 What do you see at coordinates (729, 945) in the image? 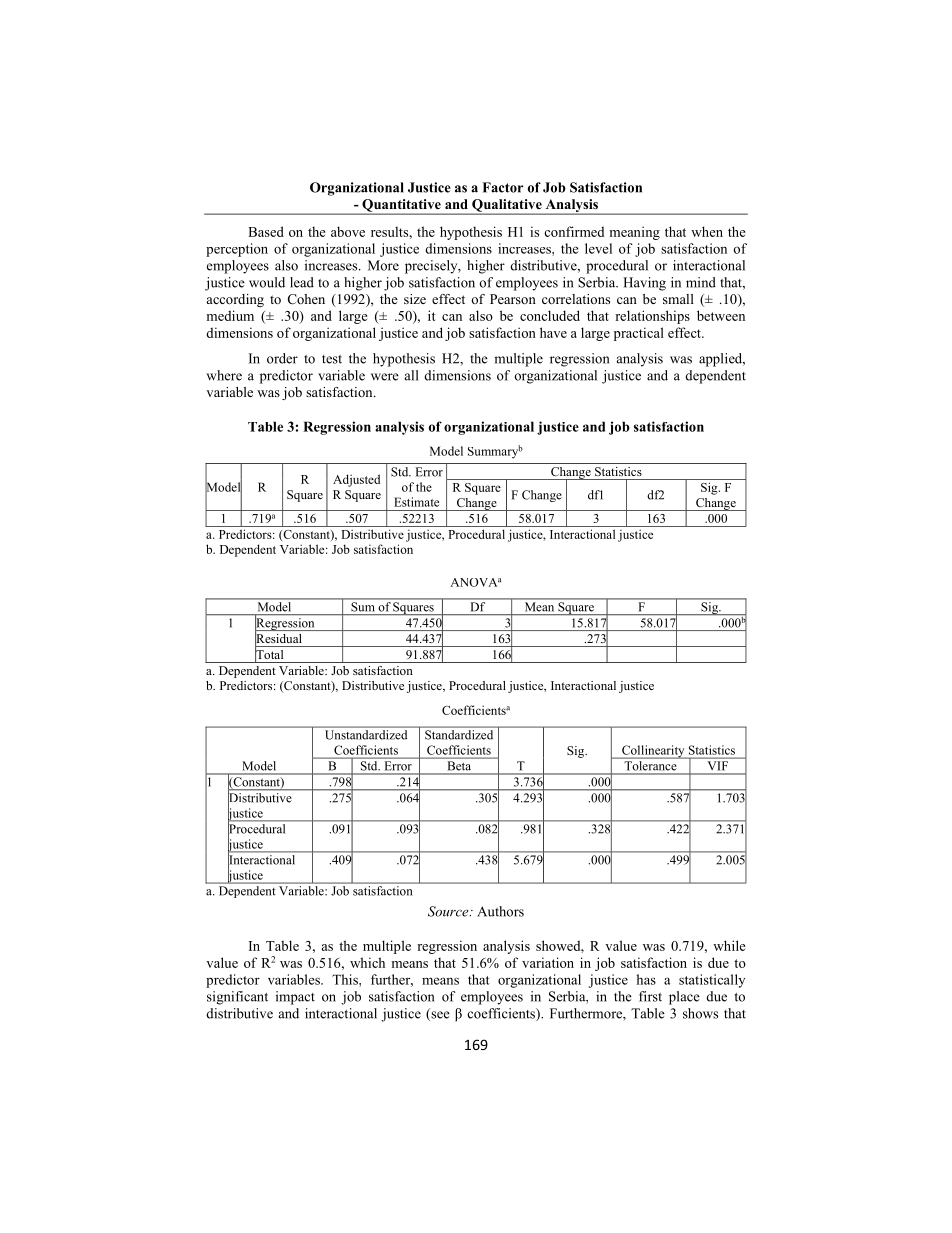
I see `while` at bounding box center [729, 945].
